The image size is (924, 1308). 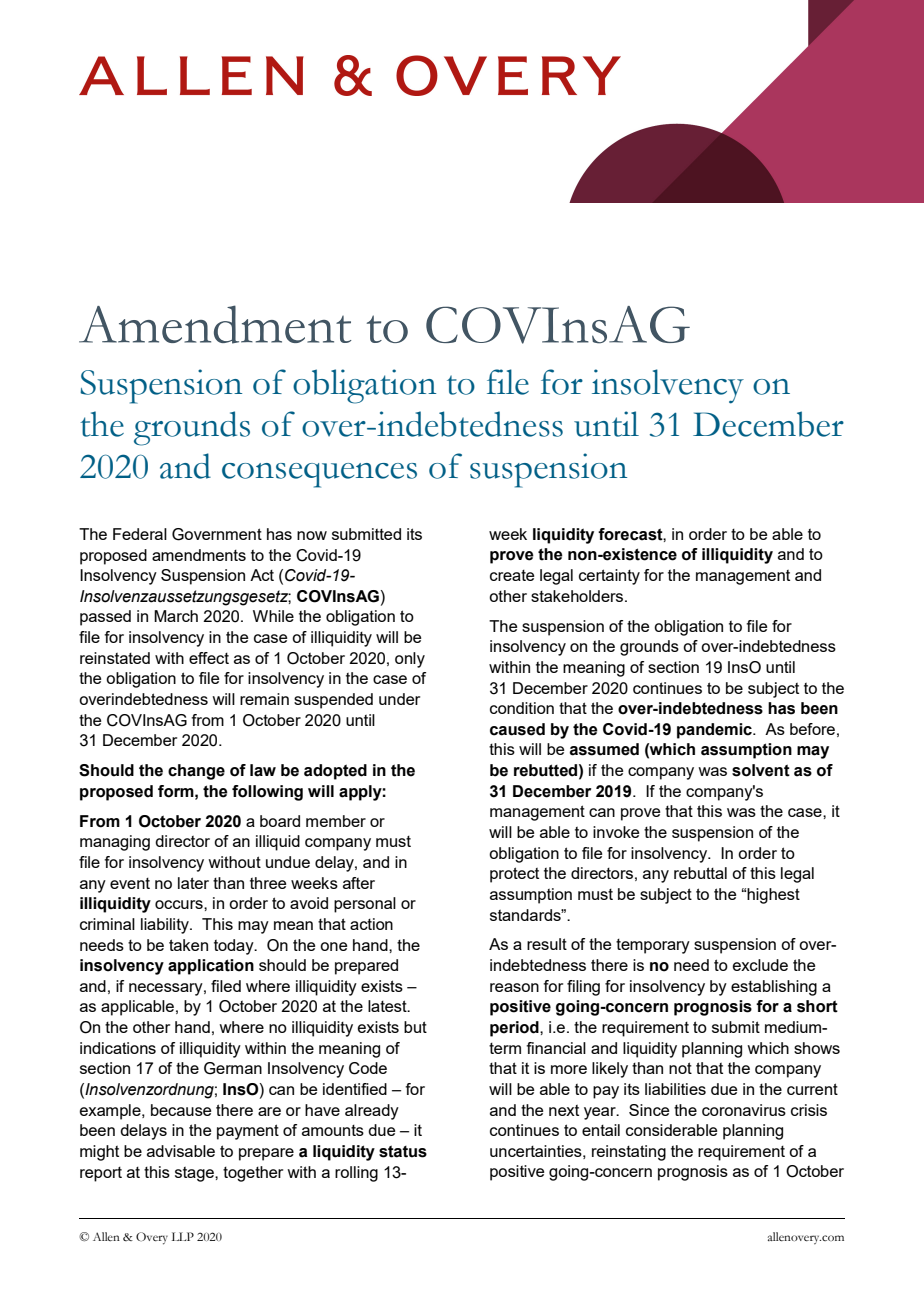 I want to click on caused, so click(x=517, y=729).
